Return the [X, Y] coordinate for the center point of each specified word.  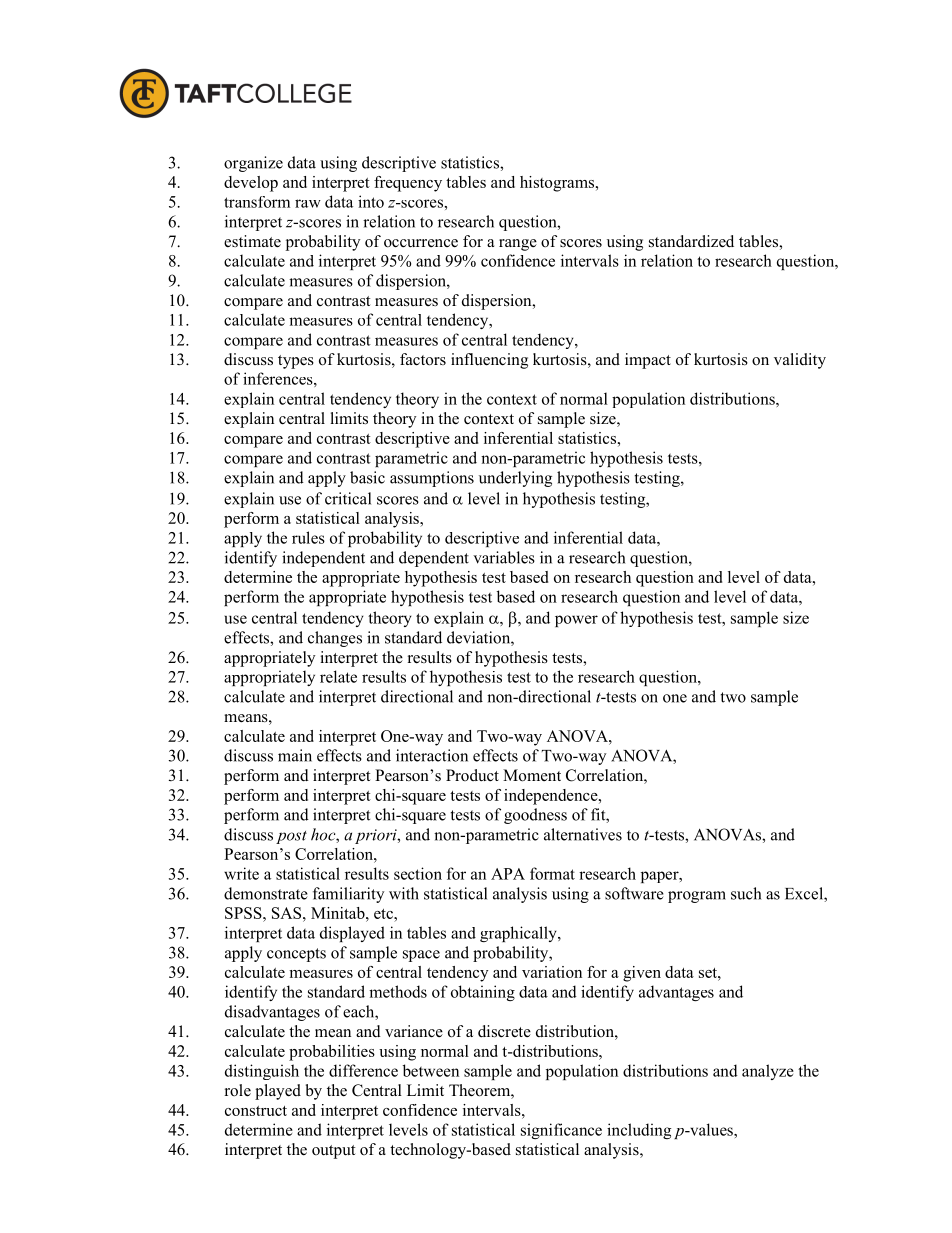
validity [800, 361]
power [576, 621]
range [518, 245]
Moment [532, 775]
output [333, 1152]
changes [335, 639]
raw [308, 203]
